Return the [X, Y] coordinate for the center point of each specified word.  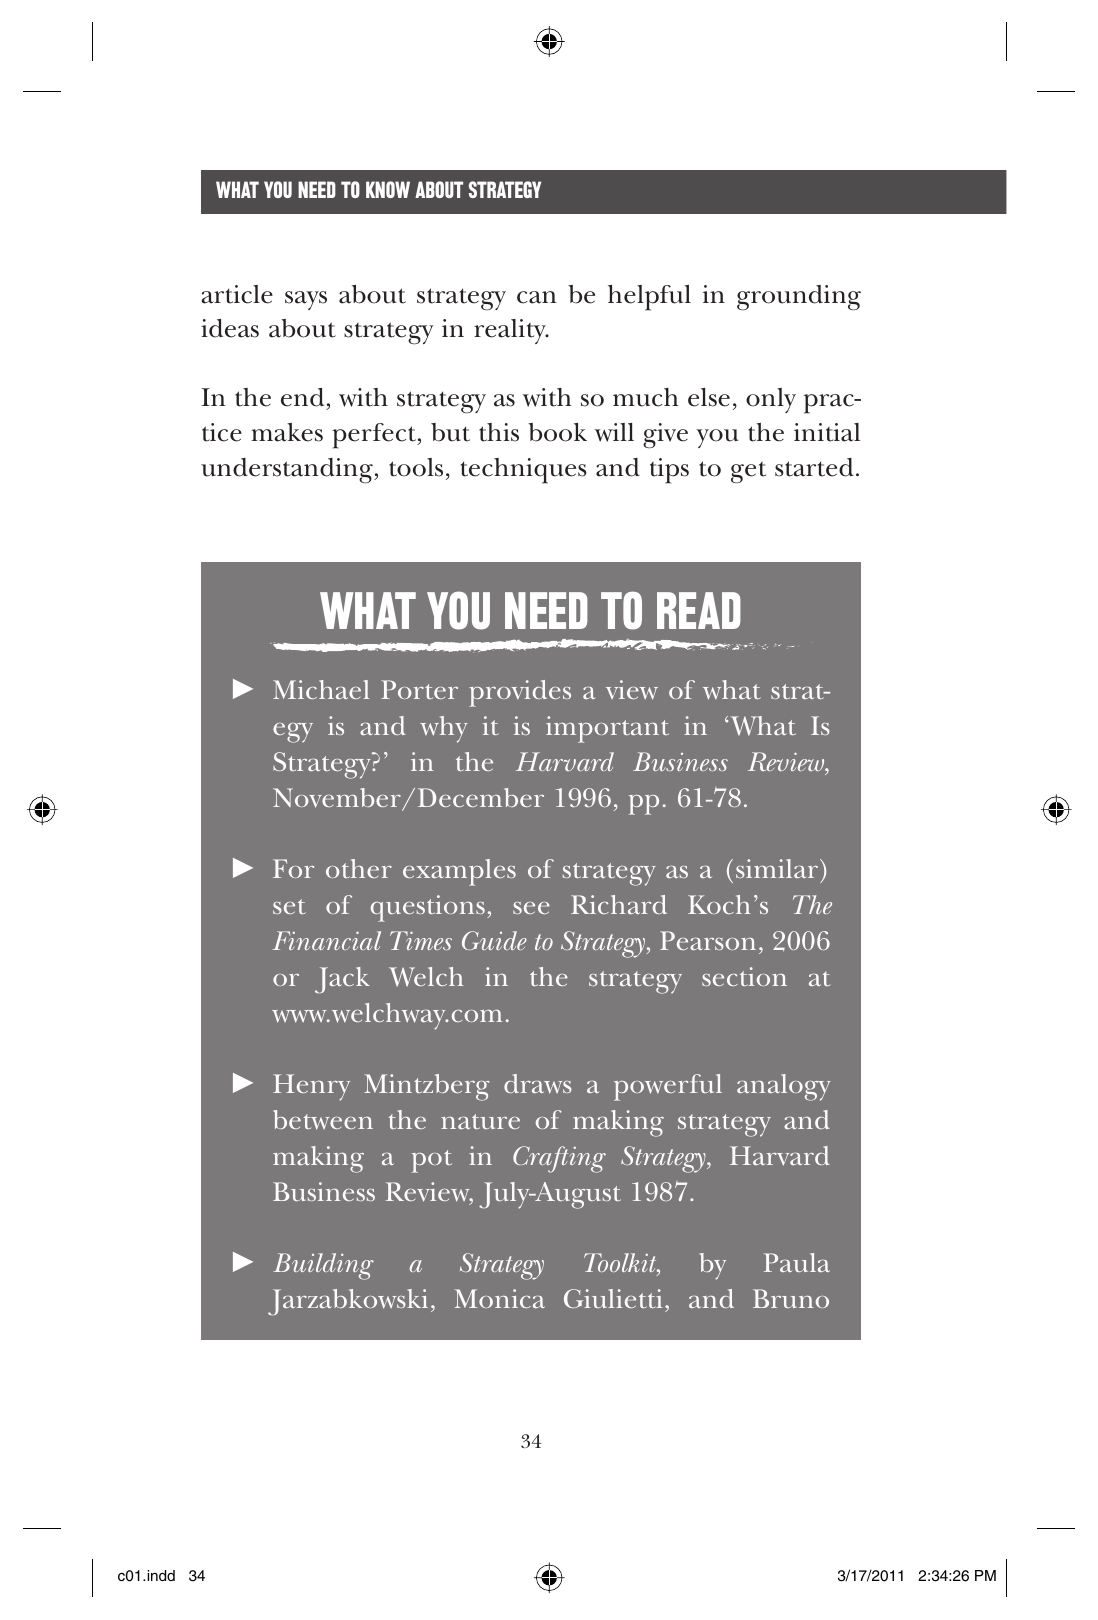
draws [538, 1084]
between [323, 1120]
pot [432, 1161]
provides [520, 693]
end [304, 399]
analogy [784, 1087]
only [771, 400]
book [557, 432]
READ [699, 610]
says [306, 300]
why [444, 729]
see [531, 908]
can [537, 297]
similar [777, 868]
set [289, 906]
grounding [799, 298]
